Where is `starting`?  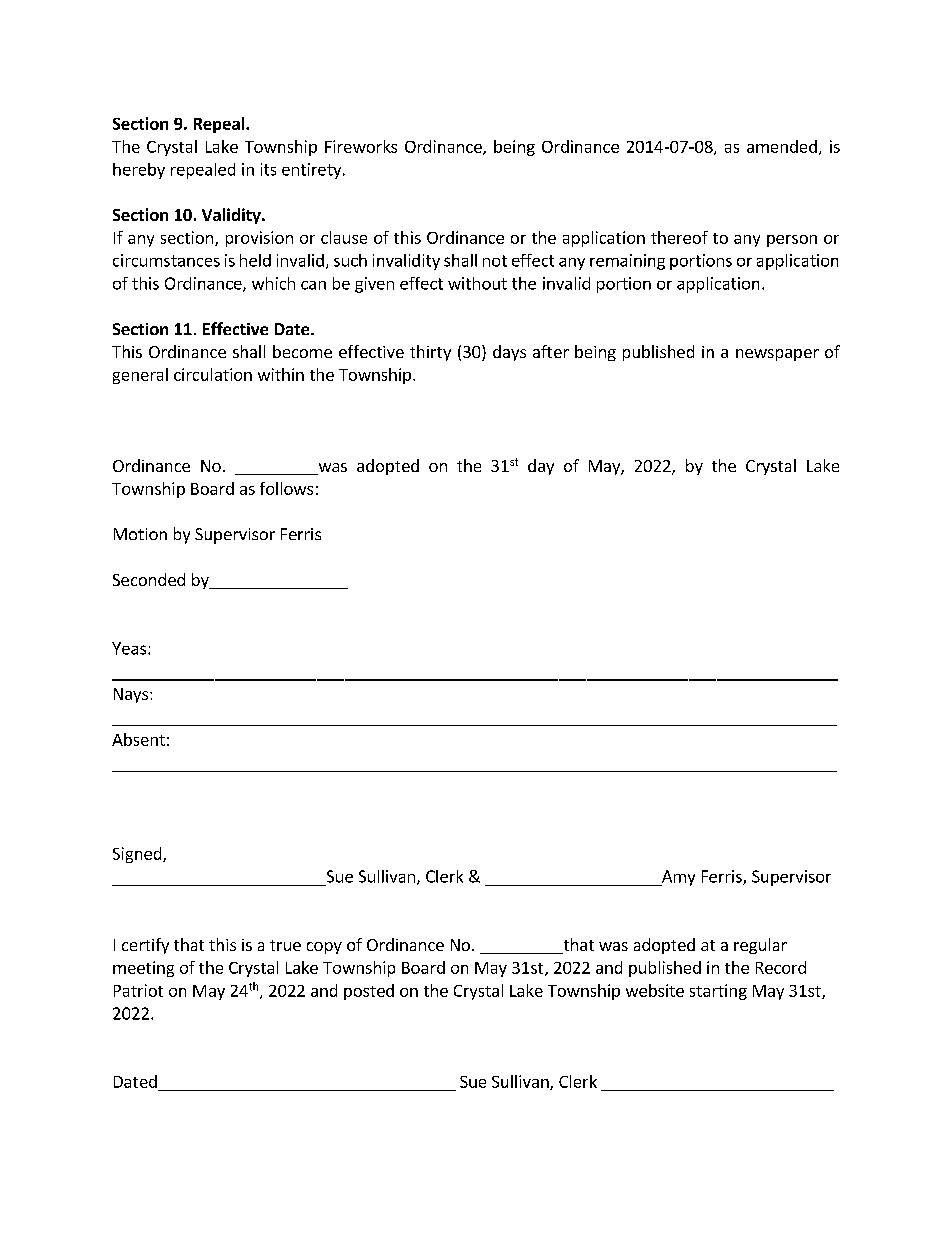
starting is located at coordinates (718, 992).
